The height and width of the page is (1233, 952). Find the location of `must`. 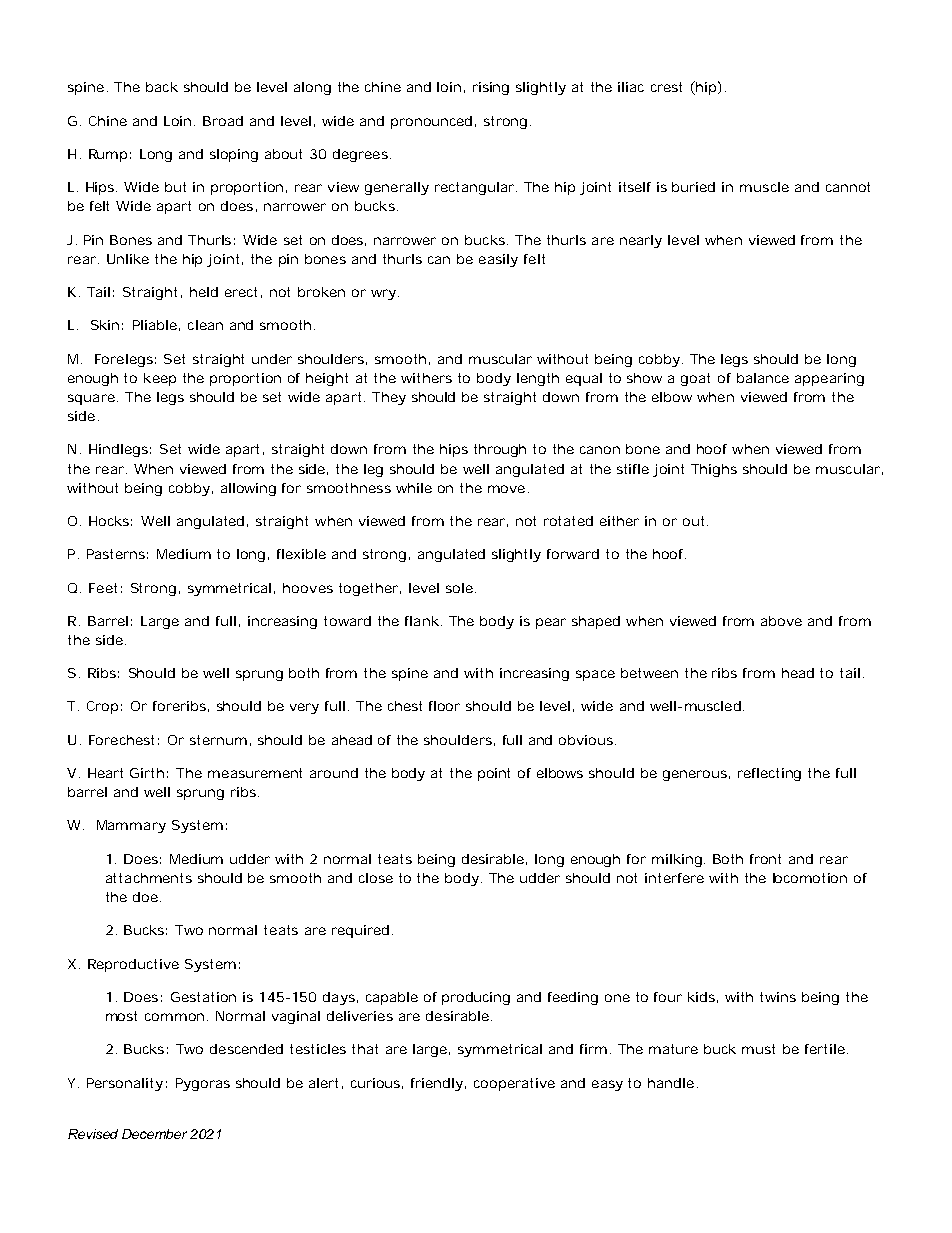

must is located at coordinates (758, 1049).
